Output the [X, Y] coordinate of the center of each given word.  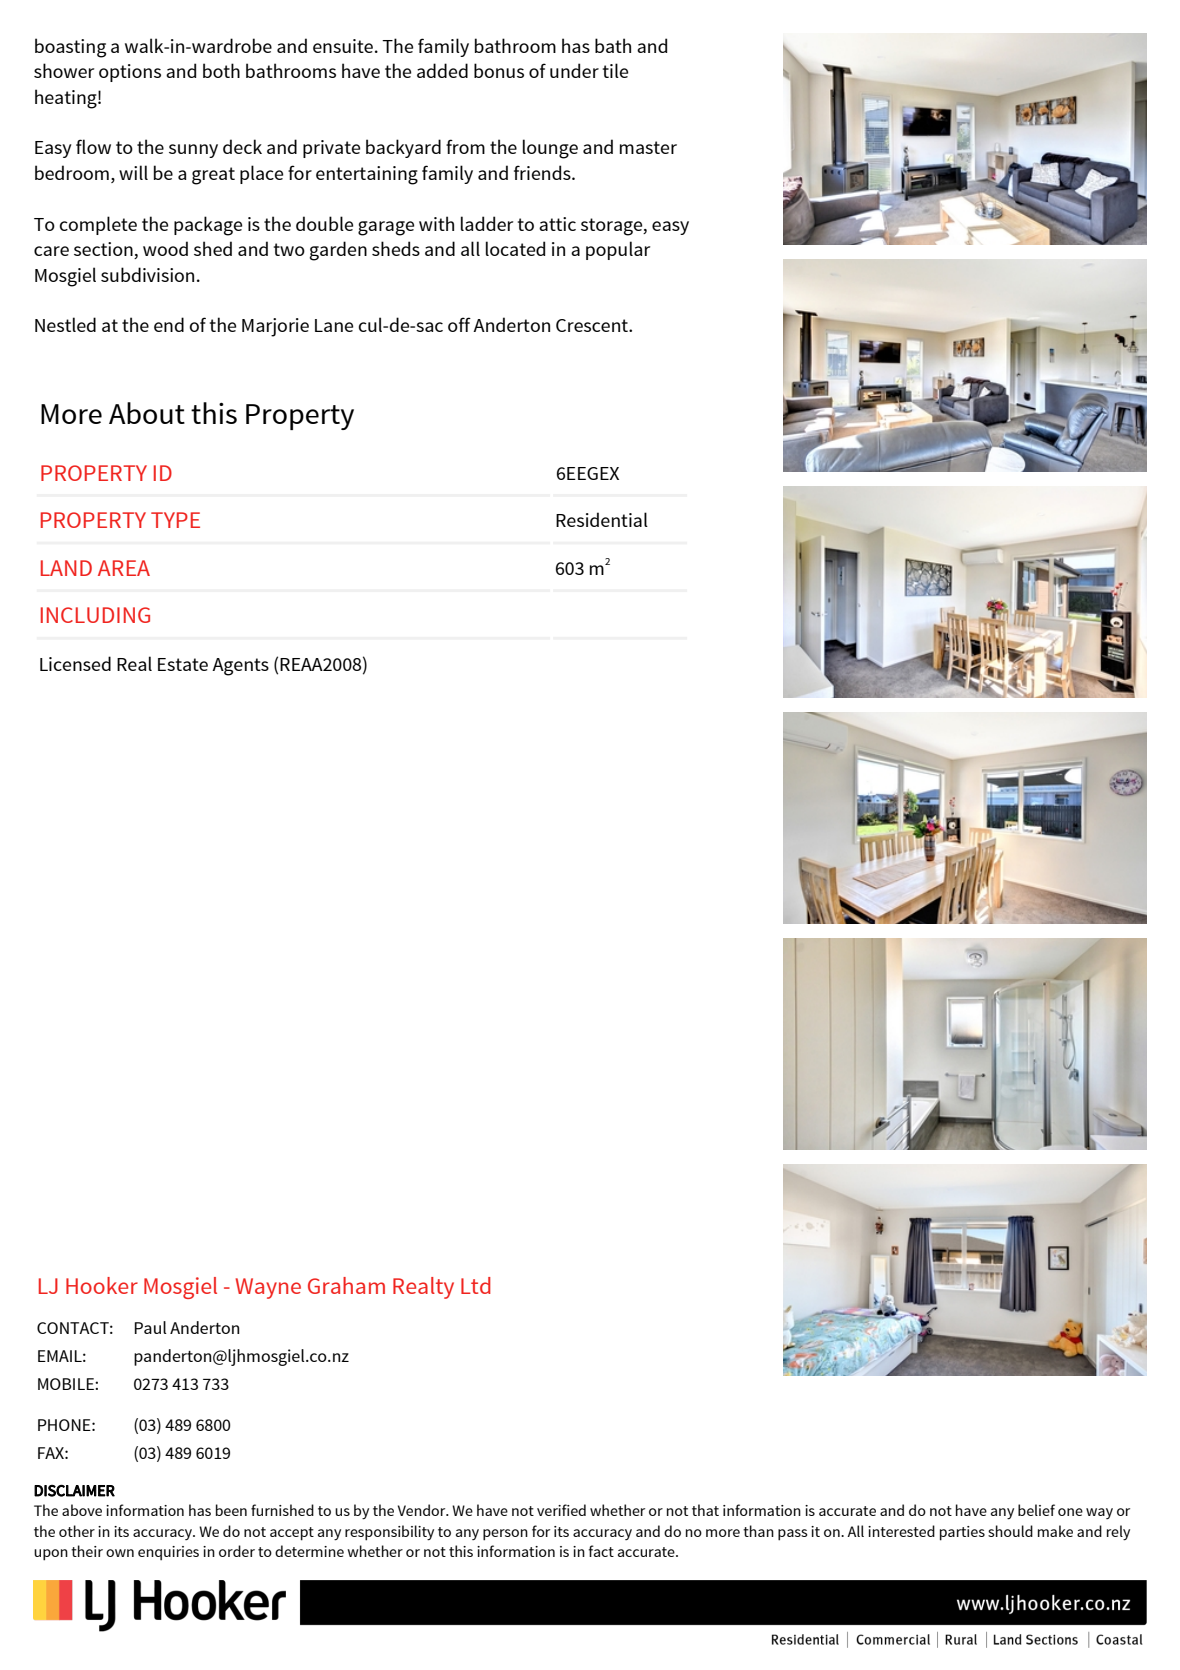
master [648, 147]
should [1010, 1531]
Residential [602, 519]
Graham [346, 1285]
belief [1036, 1510]
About [147, 413]
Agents [240, 667]
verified [561, 1510]
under [574, 70]
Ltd [476, 1285]
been [231, 1510]
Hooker [102, 1285]
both [221, 70]
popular [618, 250]
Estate [183, 664]
